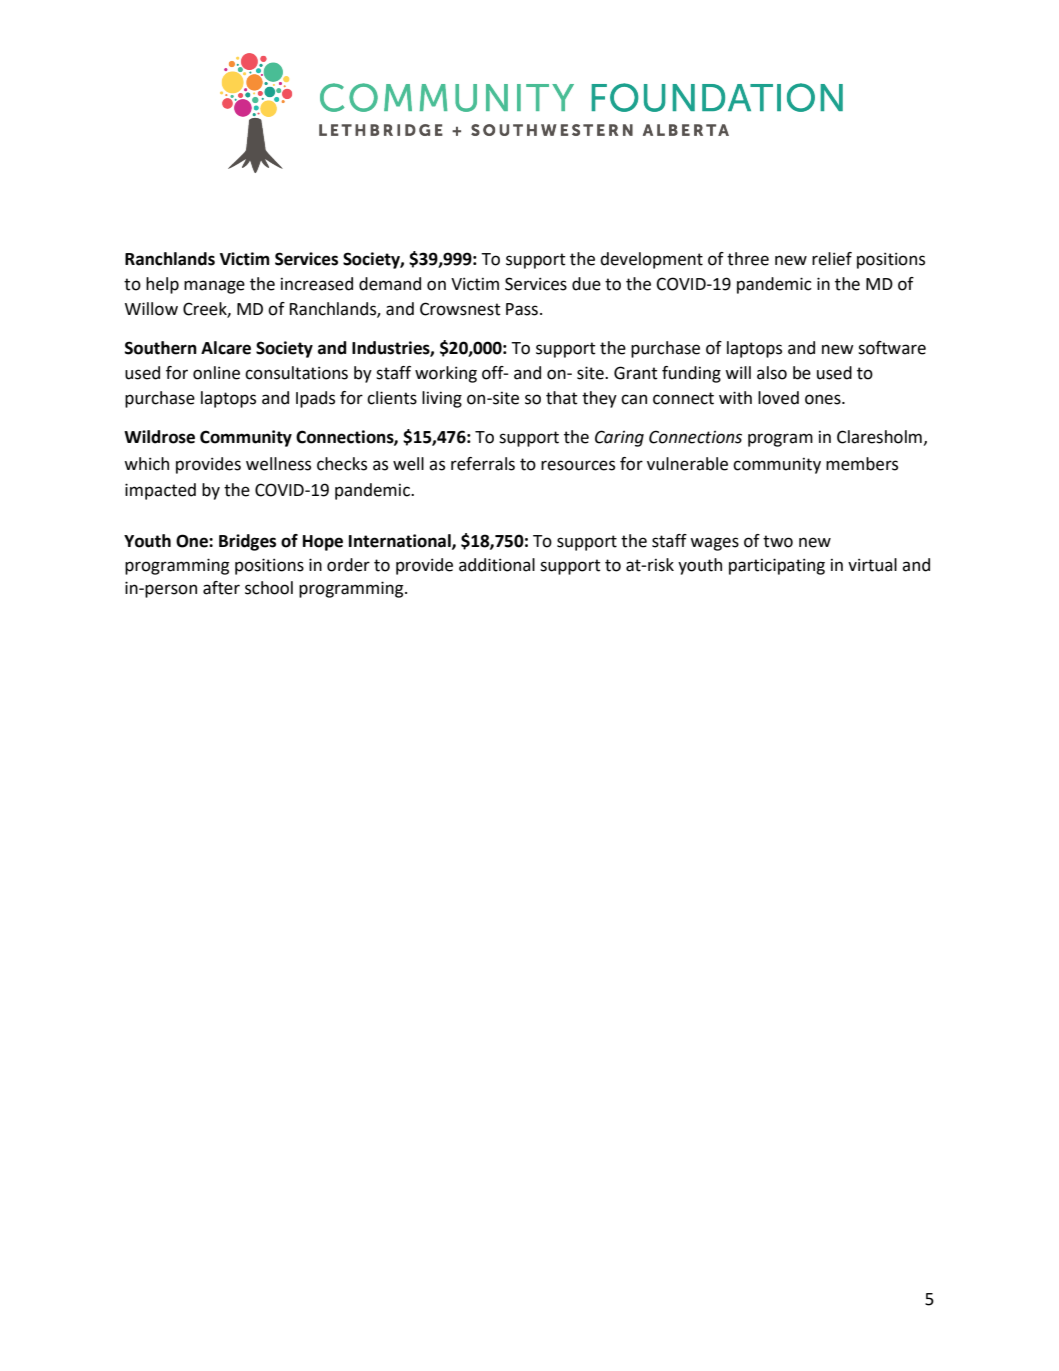  Describe the element at coordinates (221, 588) in the page. I see `after` at that location.
